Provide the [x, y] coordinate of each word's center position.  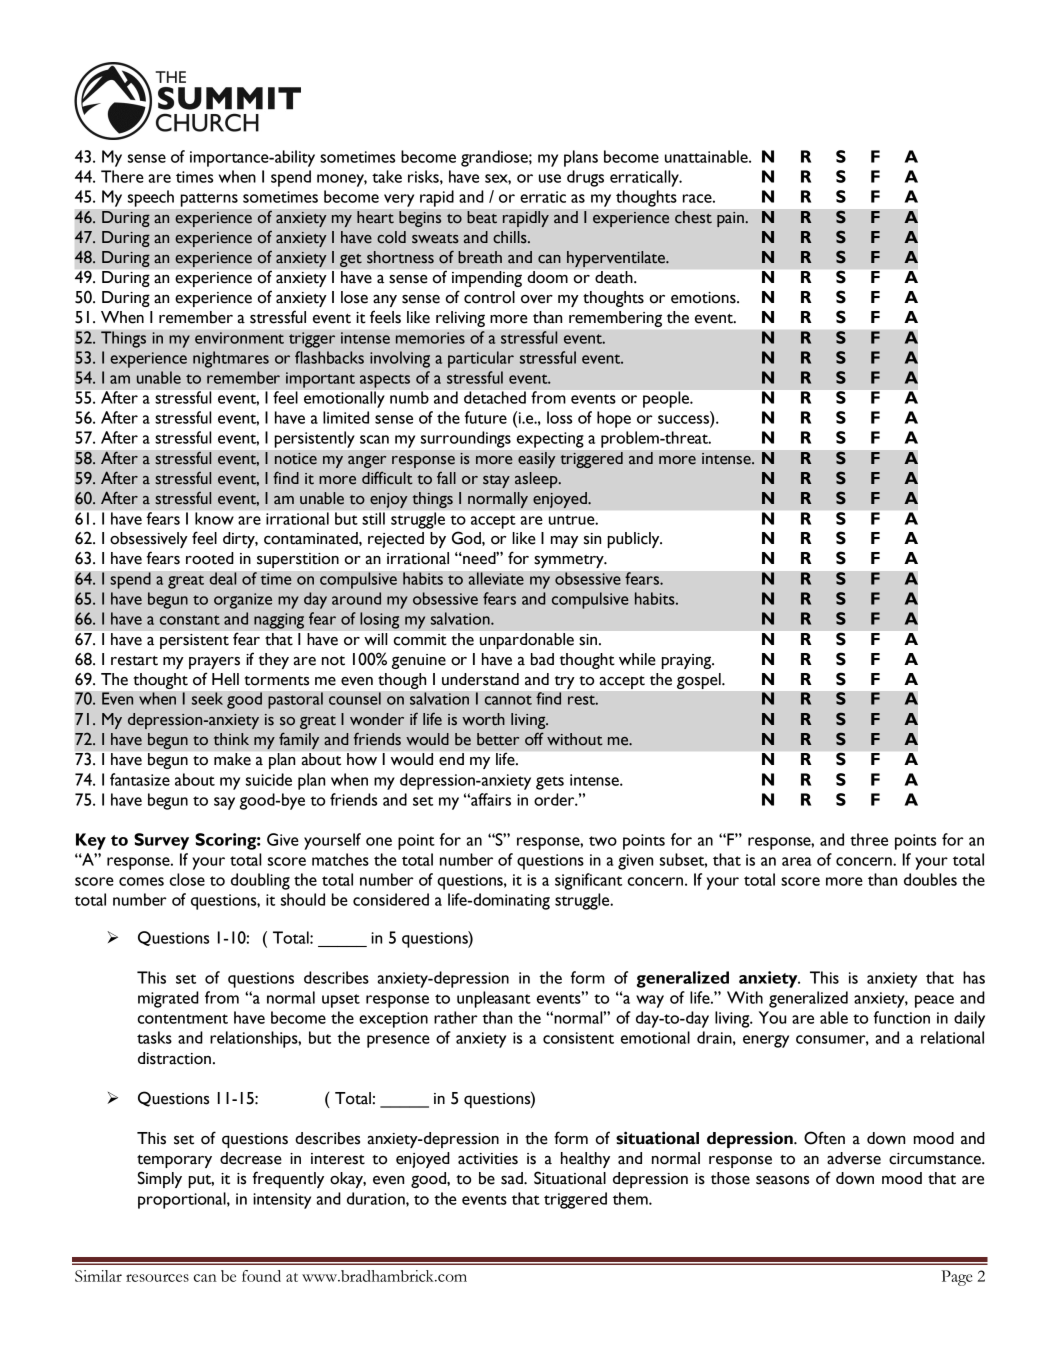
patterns [209, 200]
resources [157, 1278]
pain [731, 219]
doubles [930, 879]
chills [511, 237]
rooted [210, 558]
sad [513, 1178]
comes [141, 881]
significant [588, 881]
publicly [634, 540]
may [564, 542]
